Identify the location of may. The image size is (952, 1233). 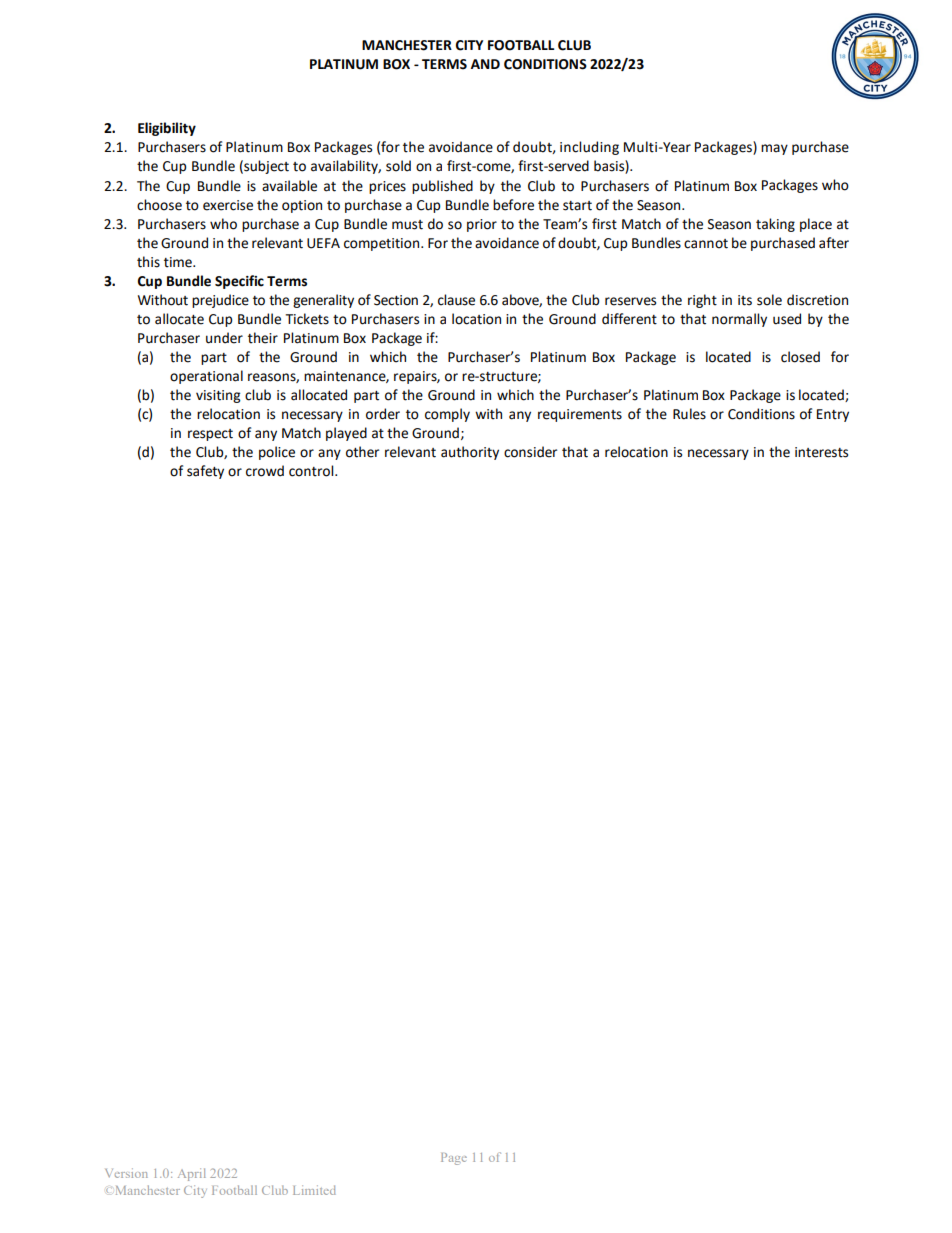
(774, 149).
